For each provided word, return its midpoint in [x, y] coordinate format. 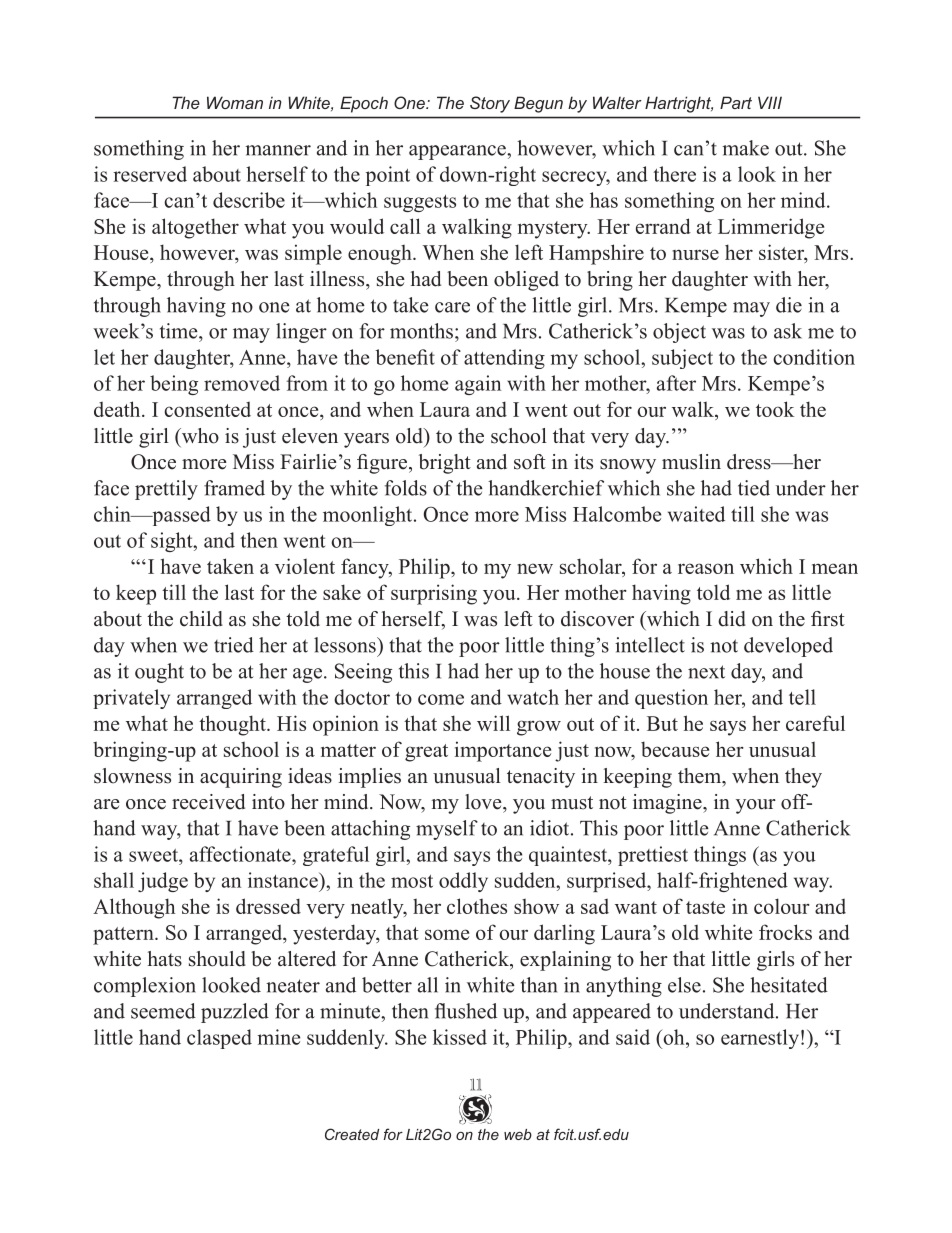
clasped [219, 1039]
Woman [235, 102]
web [518, 1134]
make [745, 148]
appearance [458, 152]
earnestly [760, 1039]
